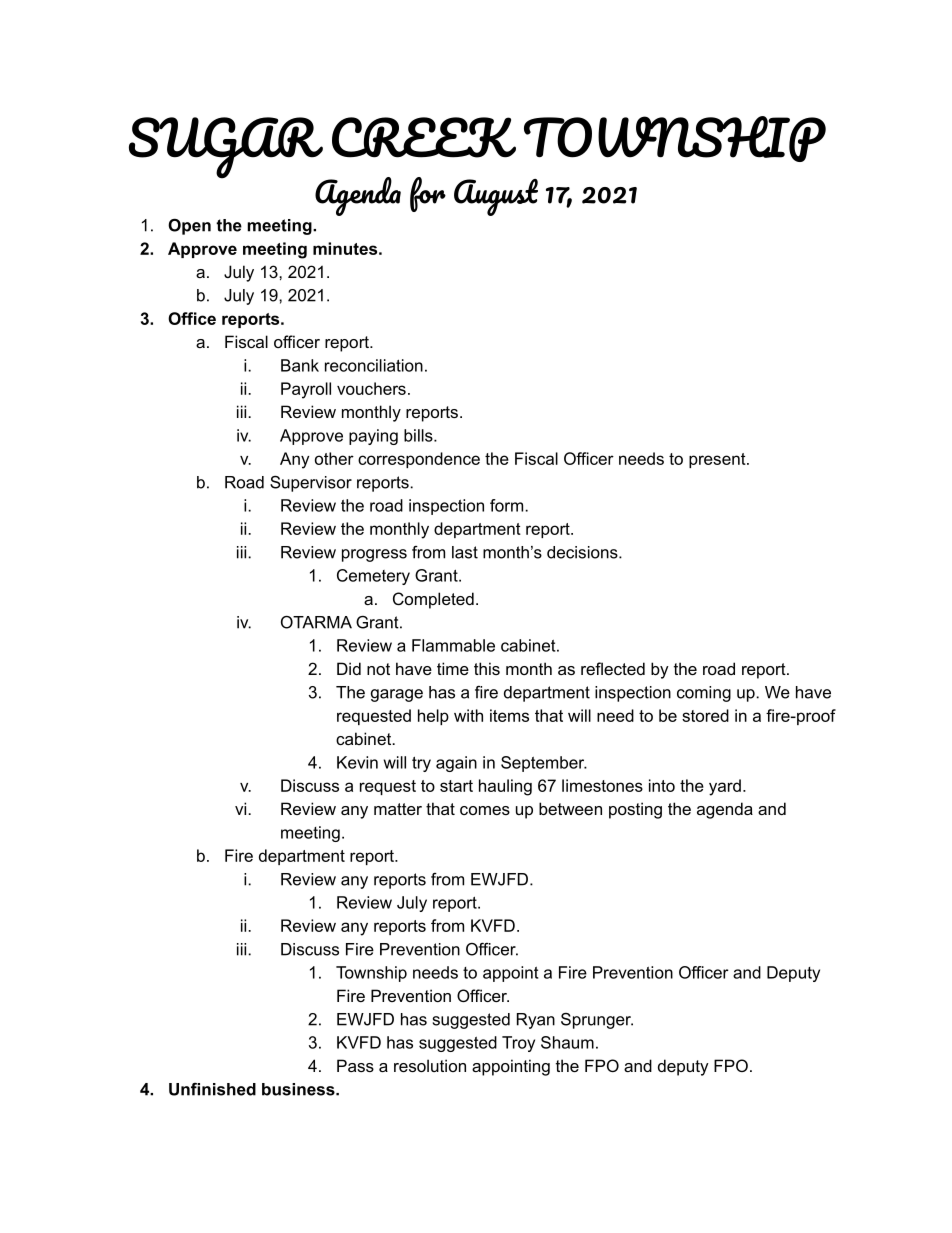 This screenshot has width=952, height=1233. What do you see at coordinates (433, 600) in the screenshot?
I see `Completed` at bounding box center [433, 600].
